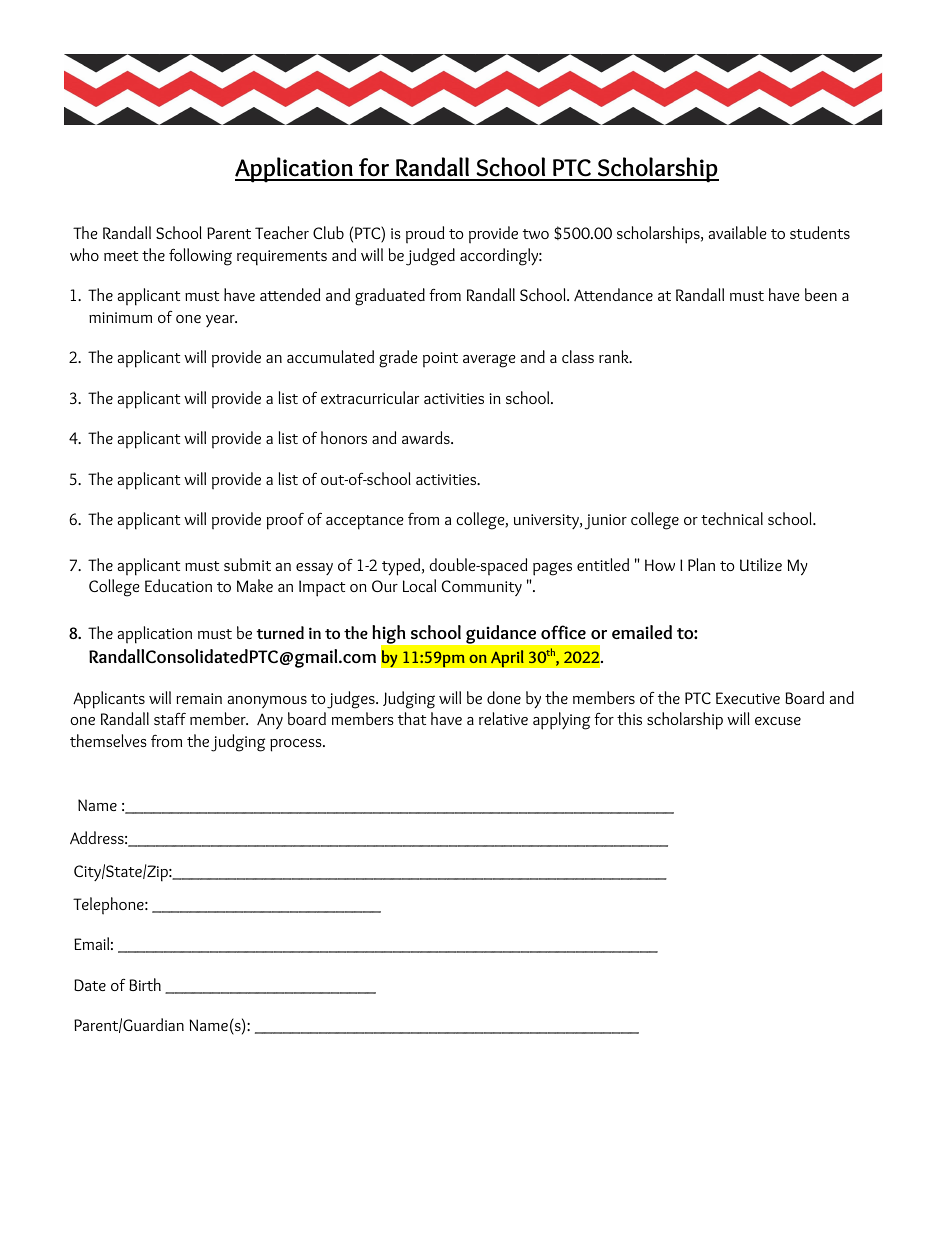 Image resolution: width=952 pixels, height=1233 pixels. What do you see at coordinates (430, 257) in the page?
I see `judged` at bounding box center [430, 257].
